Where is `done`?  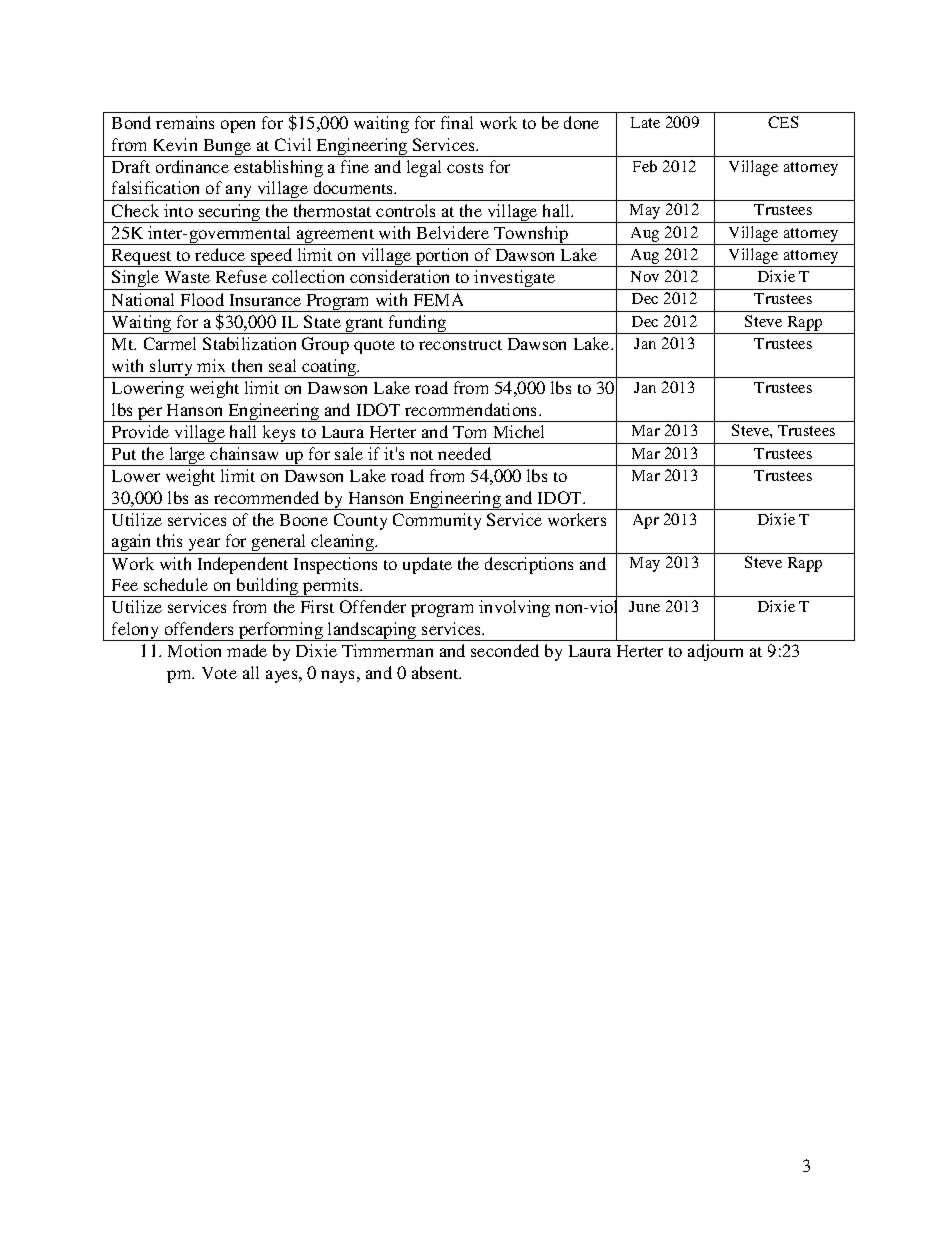
done is located at coordinates (581, 122).
